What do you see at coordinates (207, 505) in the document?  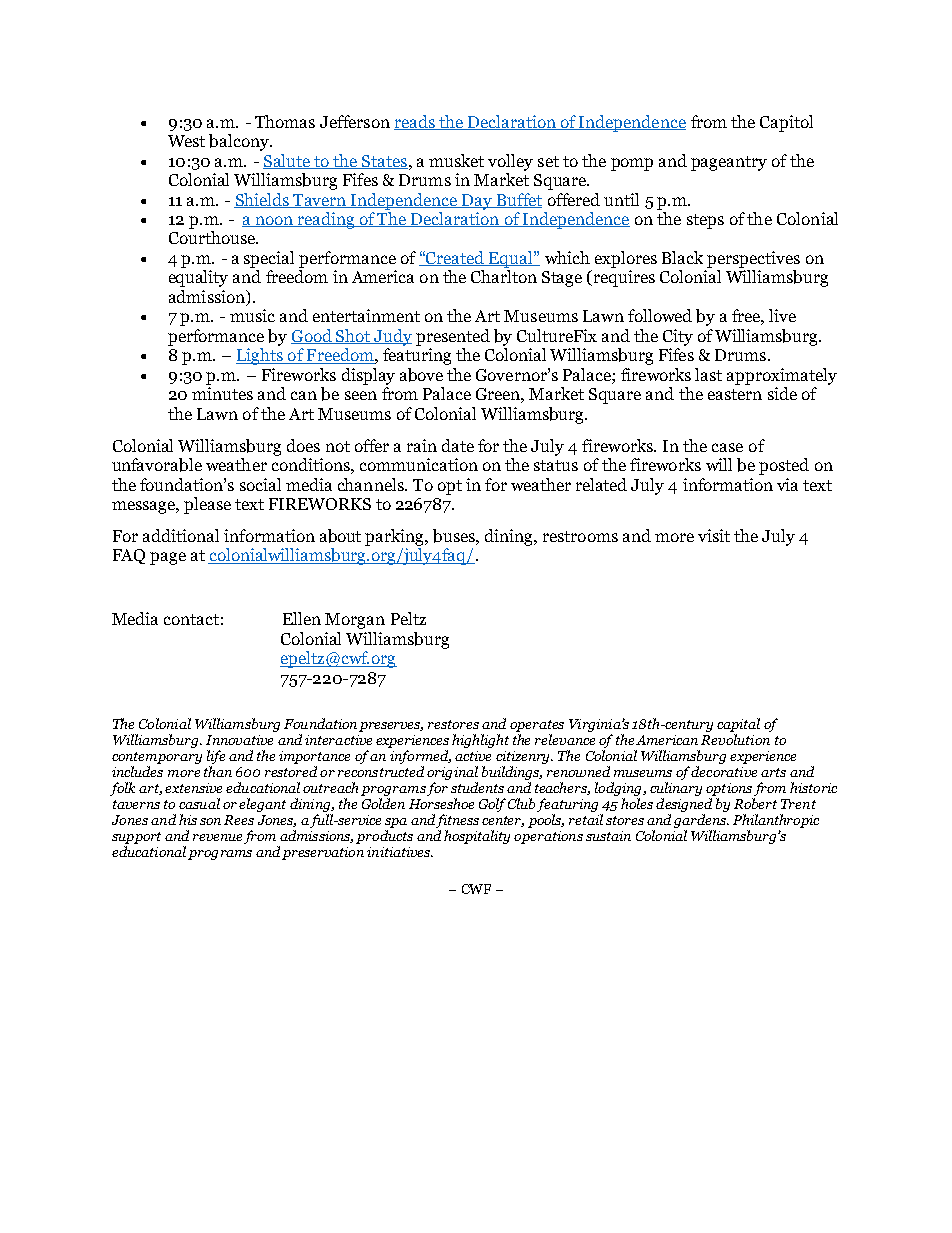 I see `please` at bounding box center [207, 505].
